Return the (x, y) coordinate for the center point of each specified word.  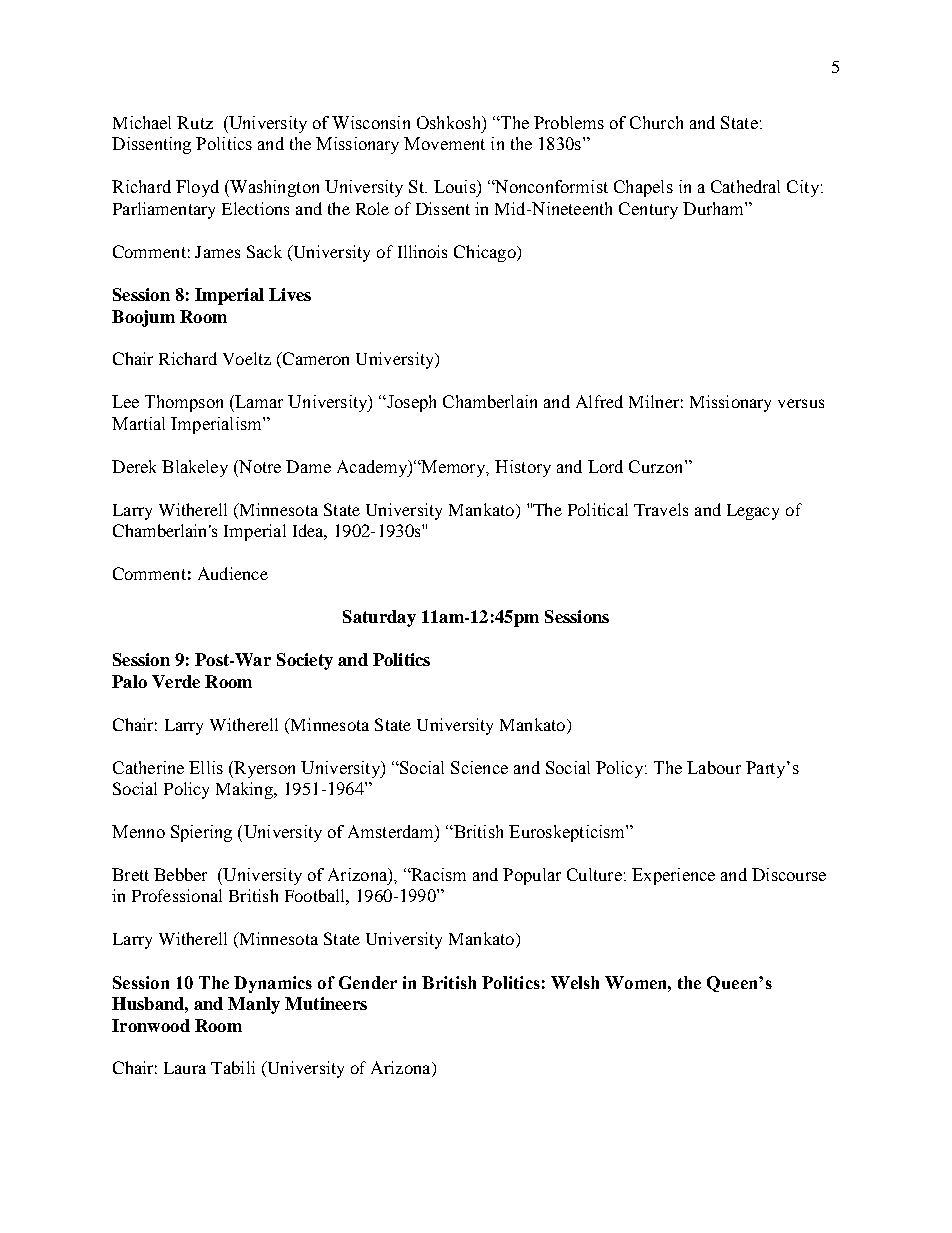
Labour (714, 767)
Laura (185, 1068)
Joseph (410, 403)
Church (656, 122)
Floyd (197, 188)
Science (479, 767)
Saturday (379, 618)
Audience (233, 573)
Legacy (753, 512)
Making (246, 790)
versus (801, 403)
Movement (444, 143)
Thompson (184, 403)
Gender (368, 982)
